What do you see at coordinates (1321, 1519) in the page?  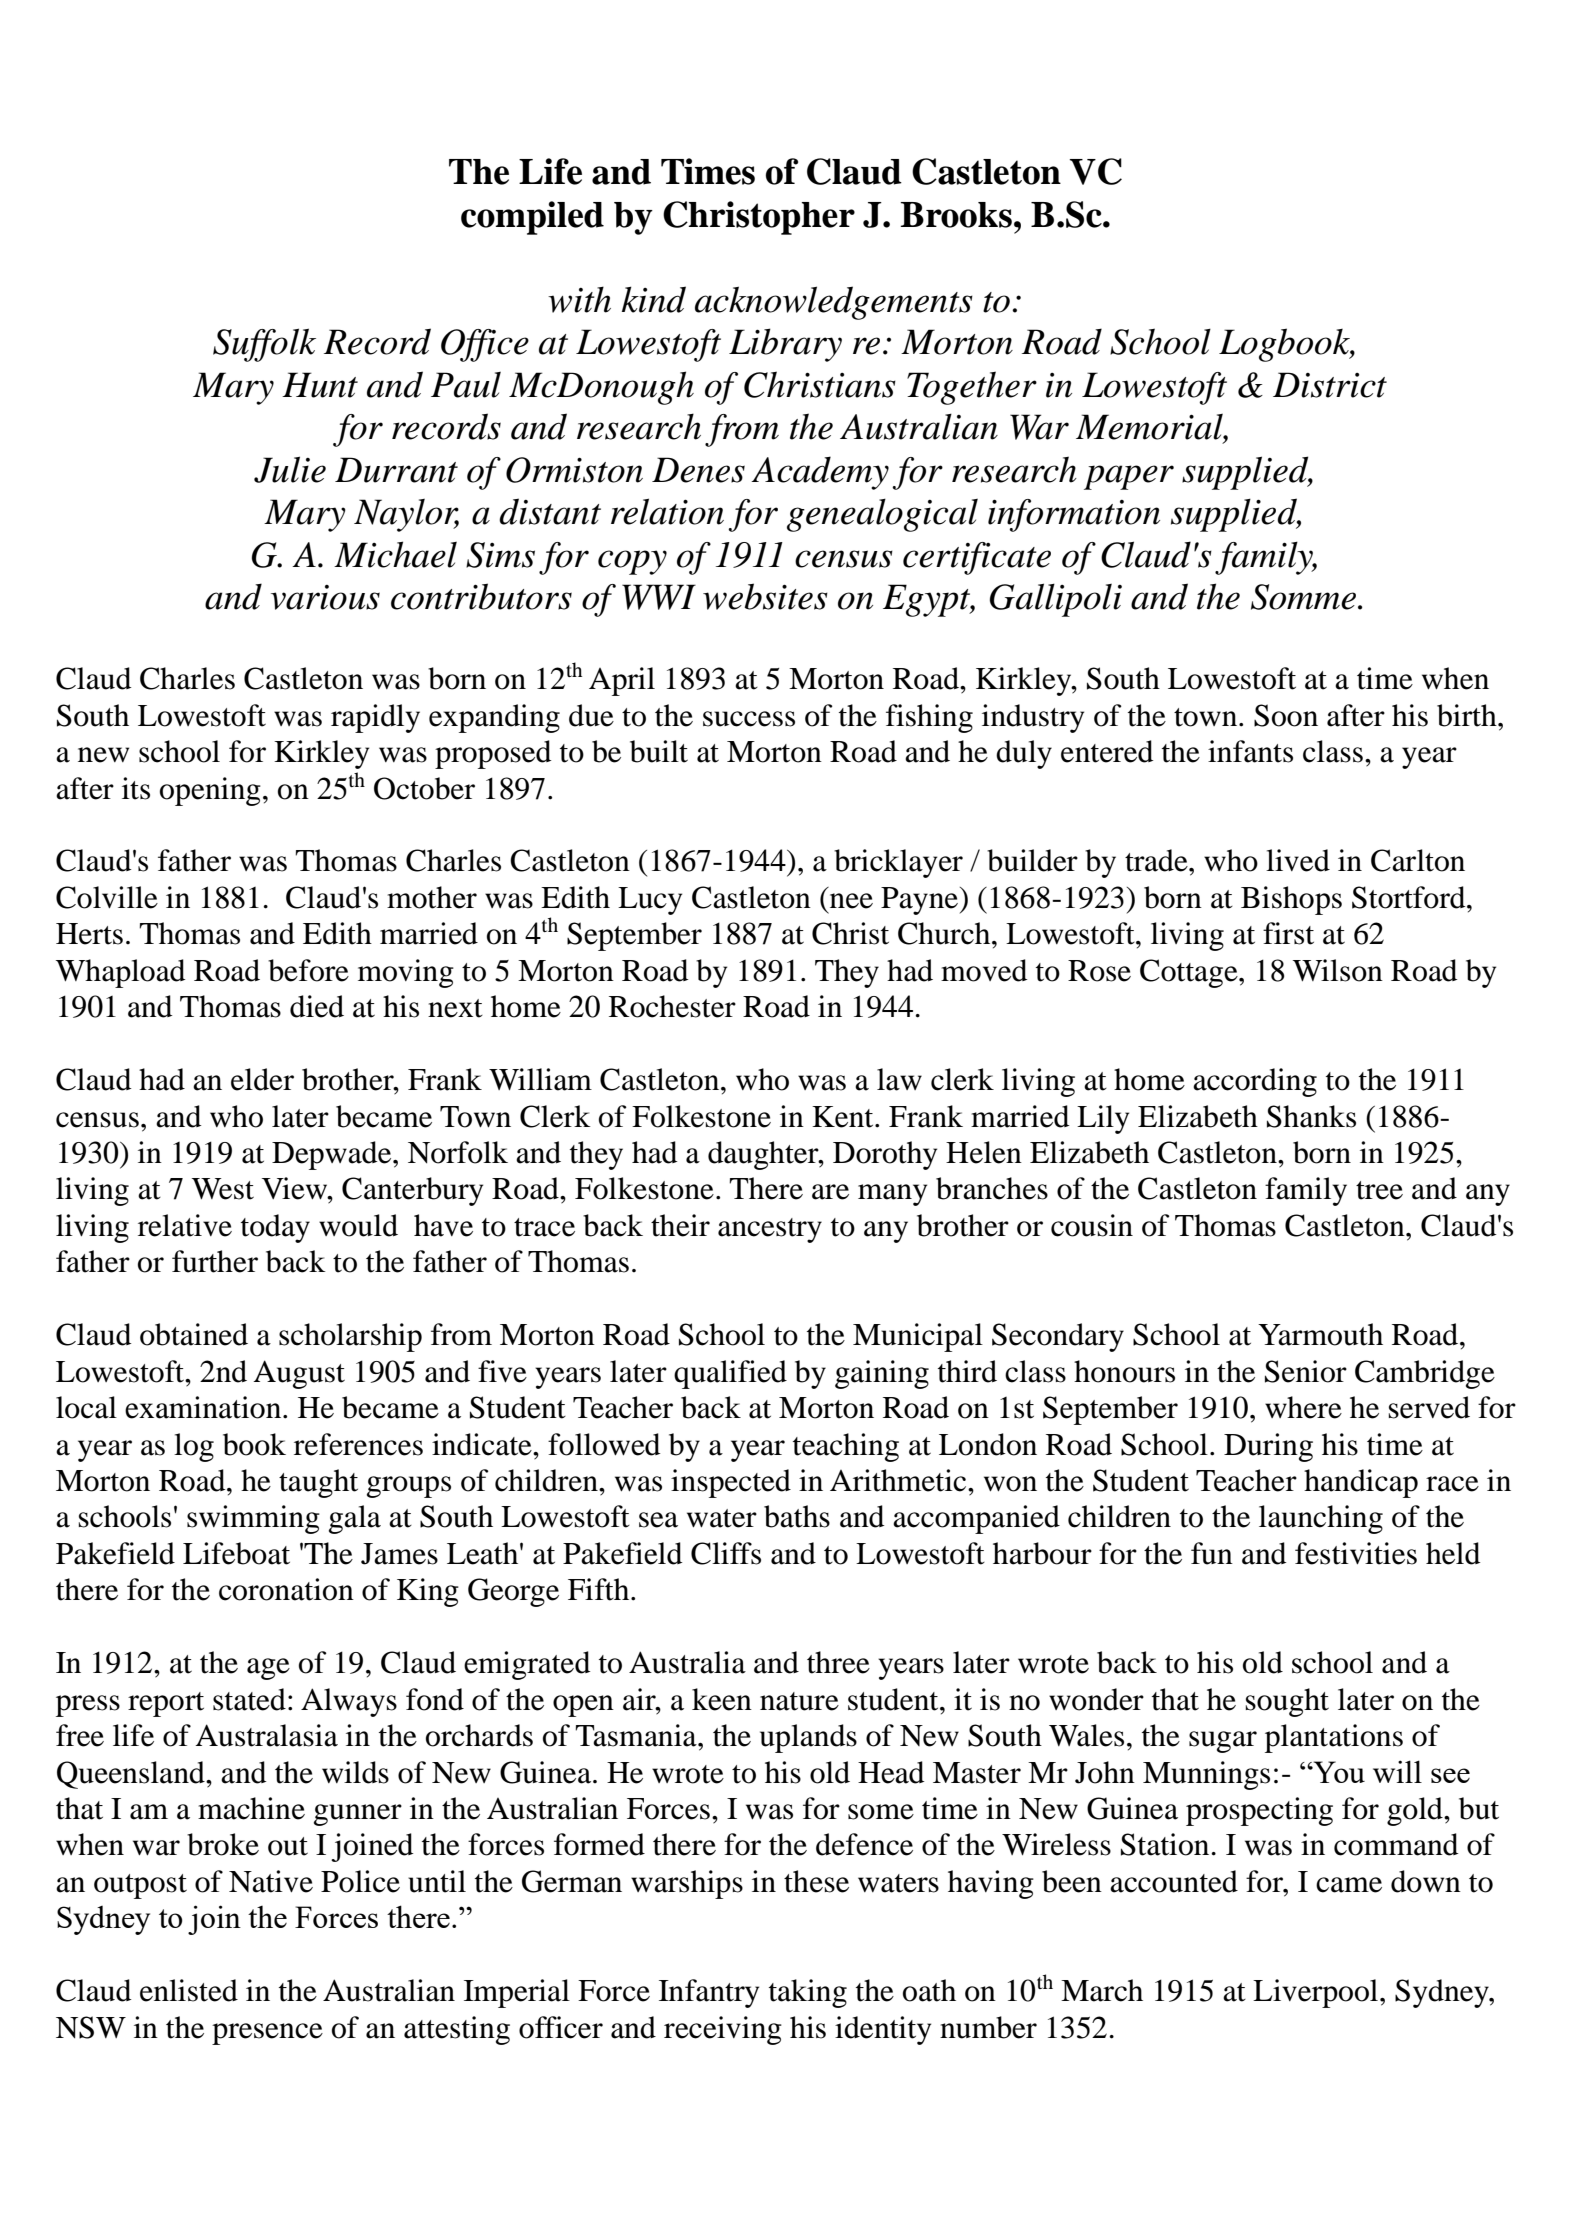 I see `launching` at bounding box center [1321, 1519].
